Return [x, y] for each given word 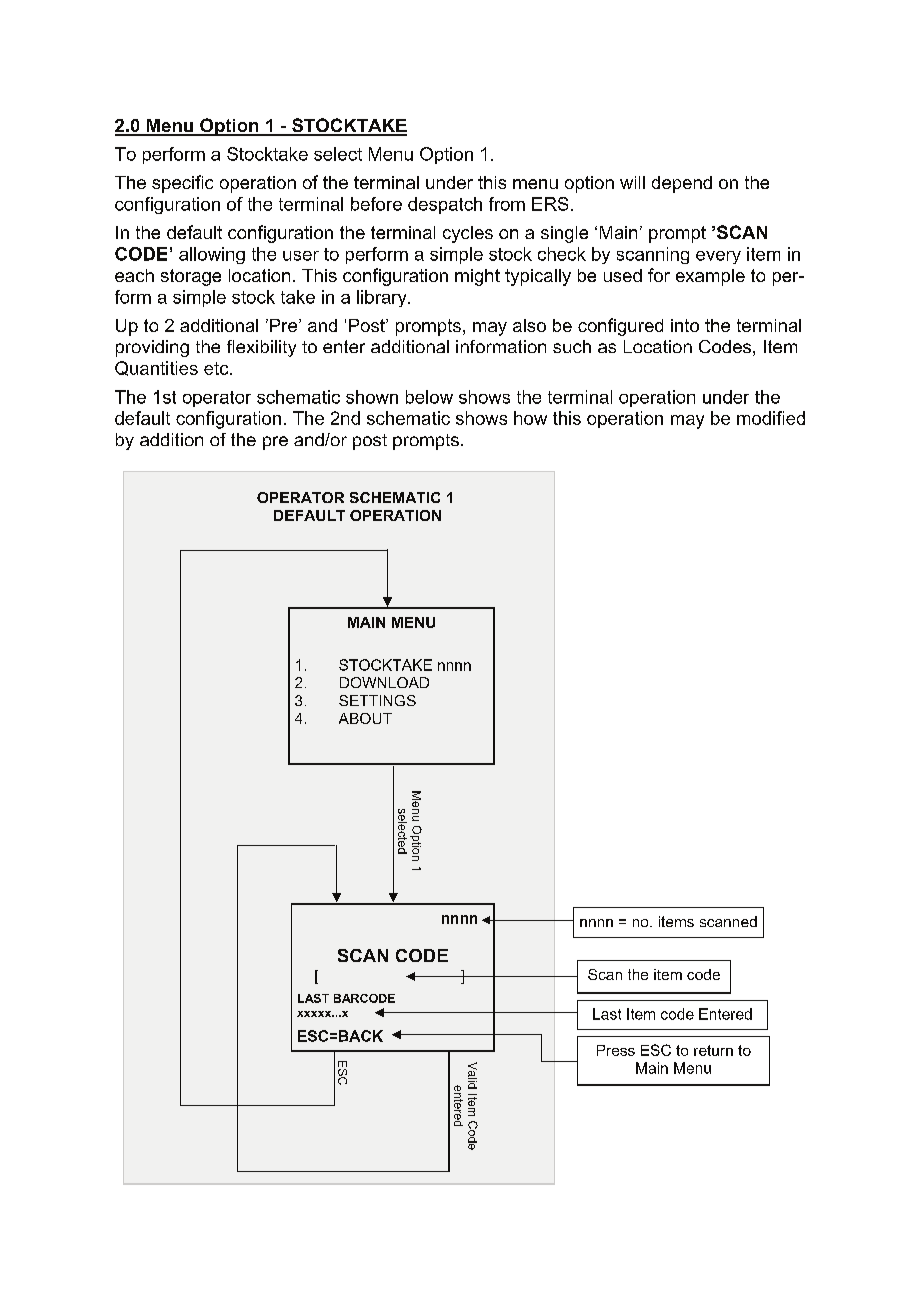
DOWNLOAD [384, 682]
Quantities [156, 368]
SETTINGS [377, 700]
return [713, 1050]
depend [682, 184]
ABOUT [365, 718]
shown [372, 397]
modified [771, 418]
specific [182, 184]
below [429, 397]
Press [616, 1050]
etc [217, 368]
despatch [445, 205]
